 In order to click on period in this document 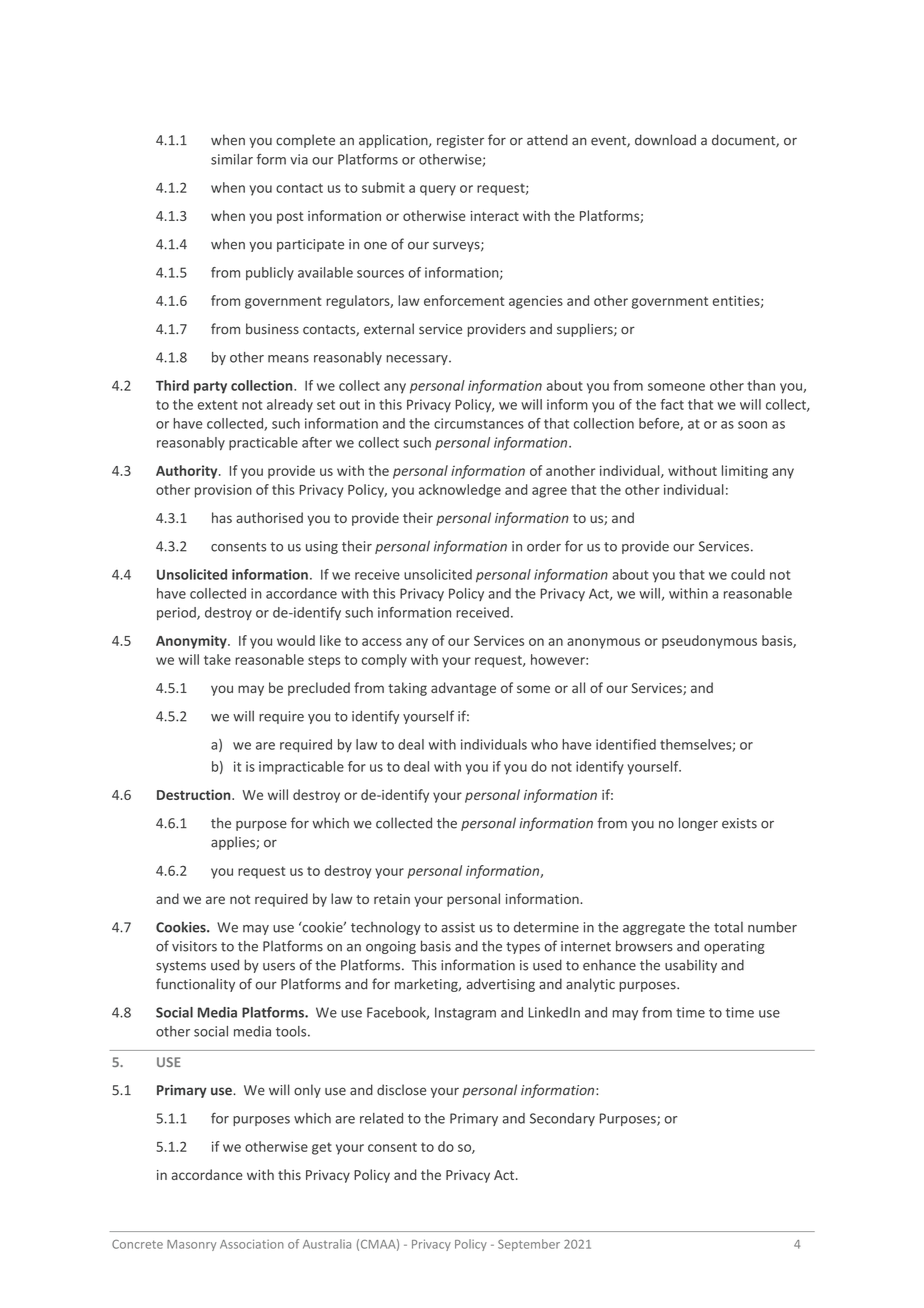, I will do `click(177, 613)`.
